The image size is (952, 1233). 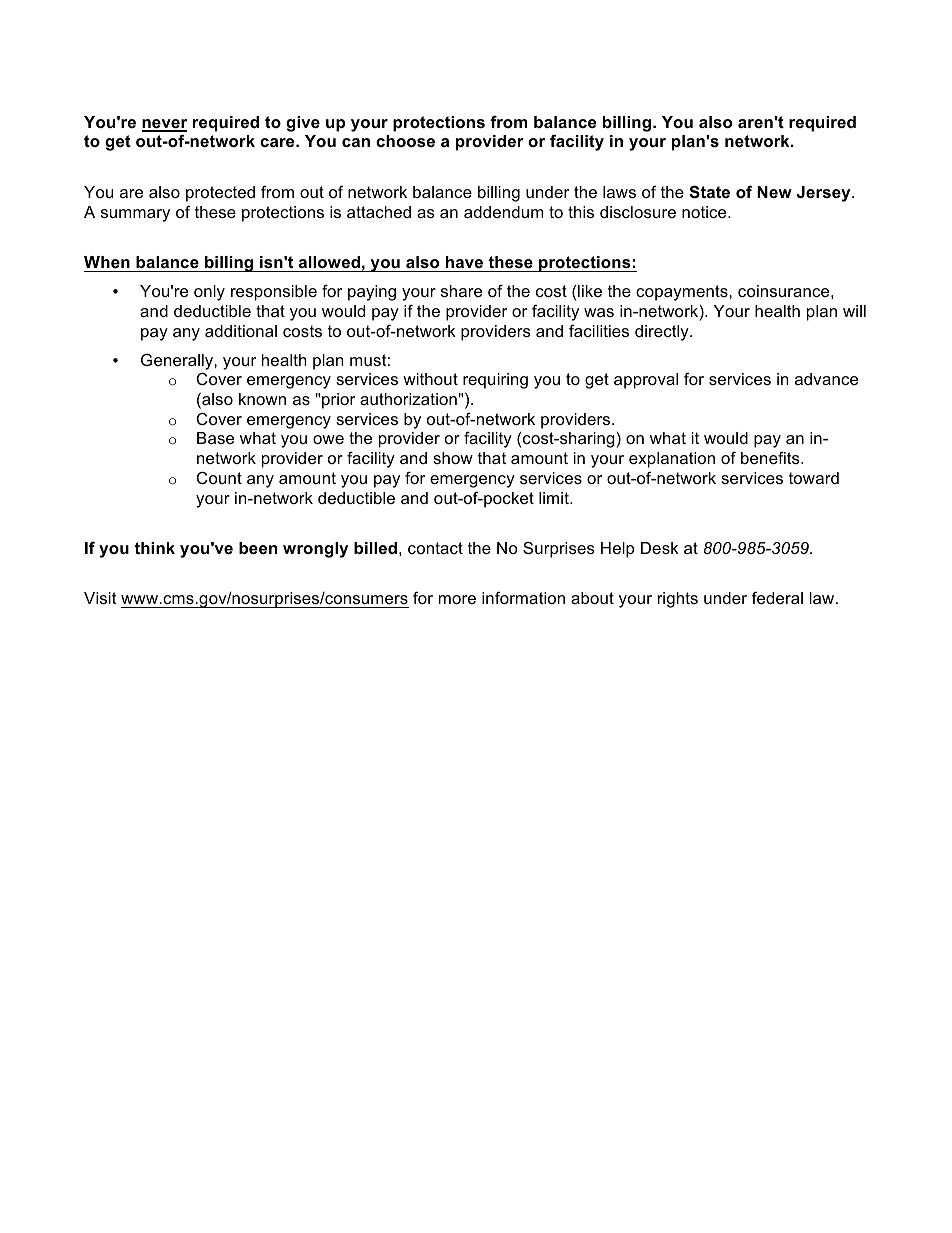 I want to click on never, so click(x=164, y=125).
